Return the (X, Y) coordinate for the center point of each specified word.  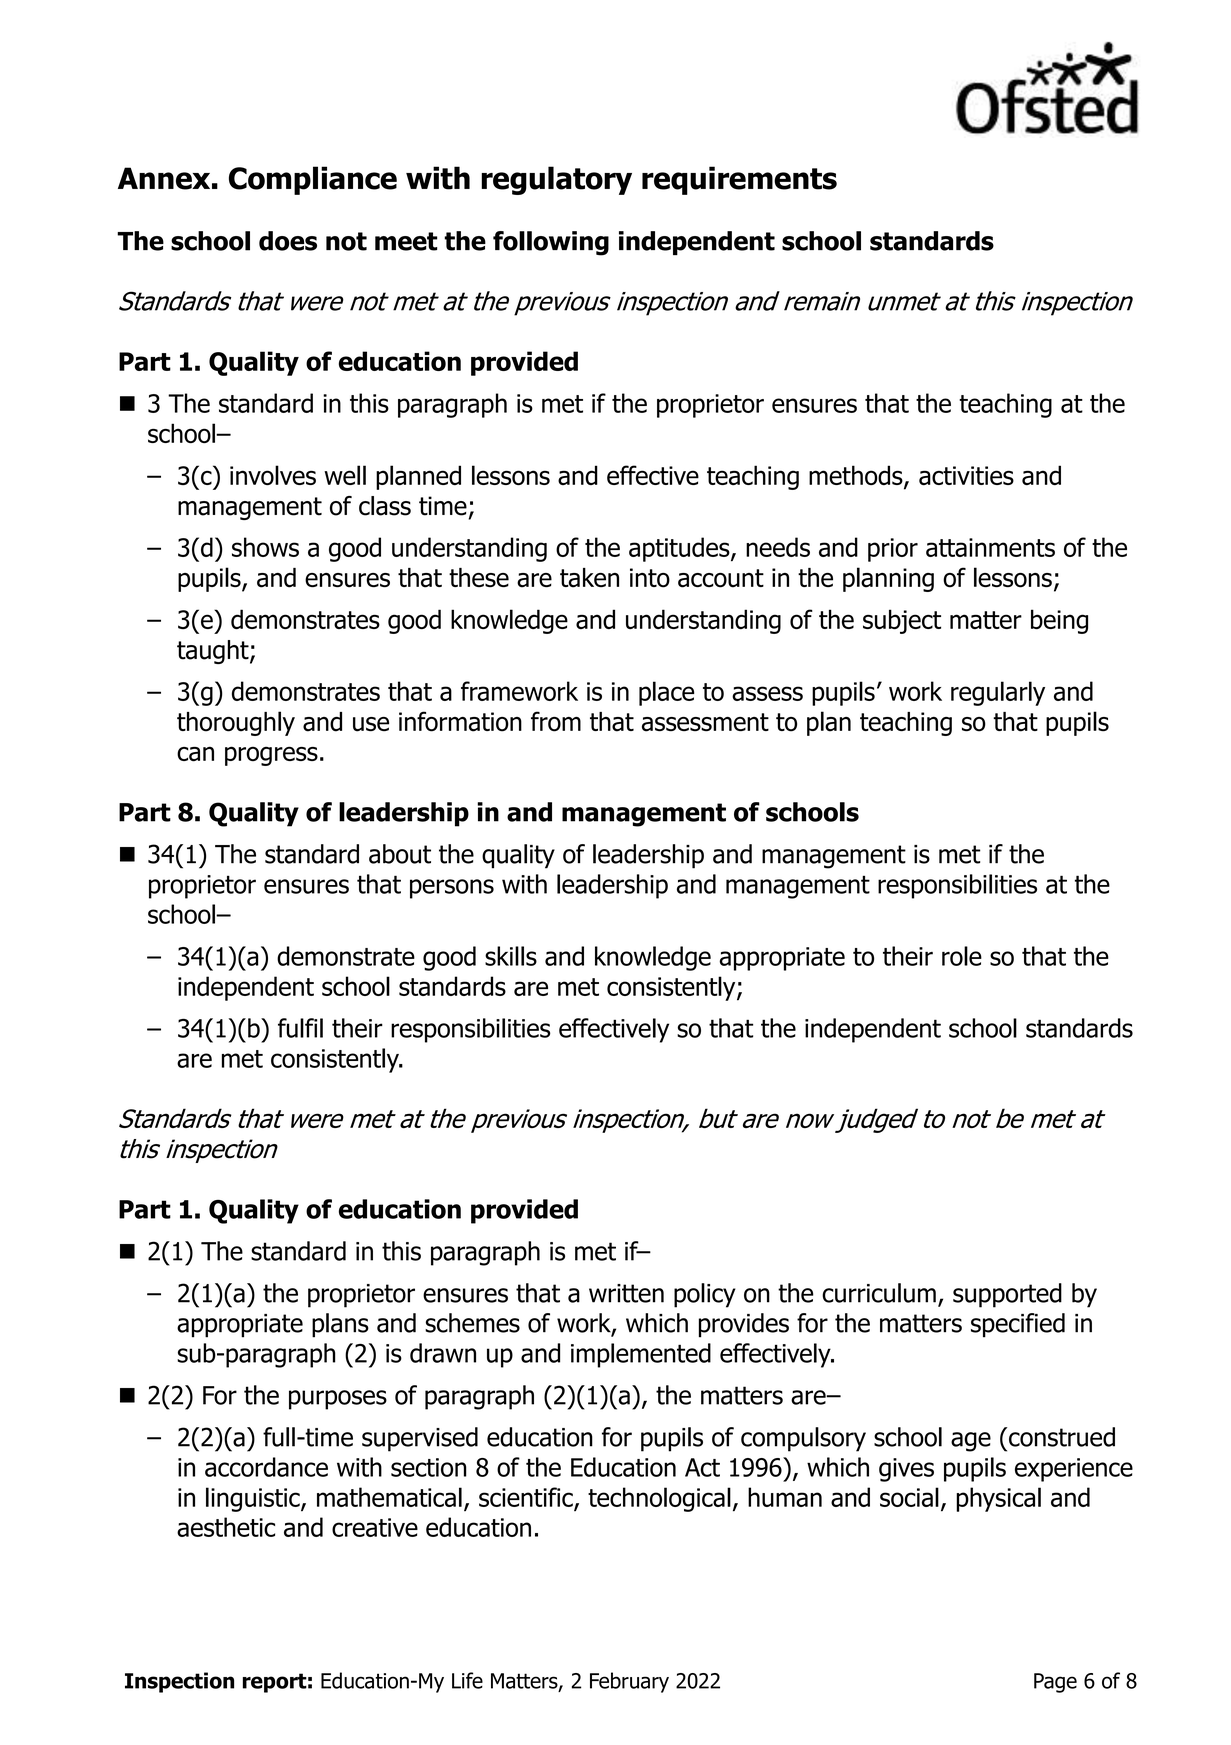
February (629, 1682)
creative (375, 1527)
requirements (739, 180)
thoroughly (236, 723)
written (626, 1293)
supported (1007, 1295)
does (288, 241)
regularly (998, 693)
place (666, 693)
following (551, 243)
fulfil (300, 1028)
